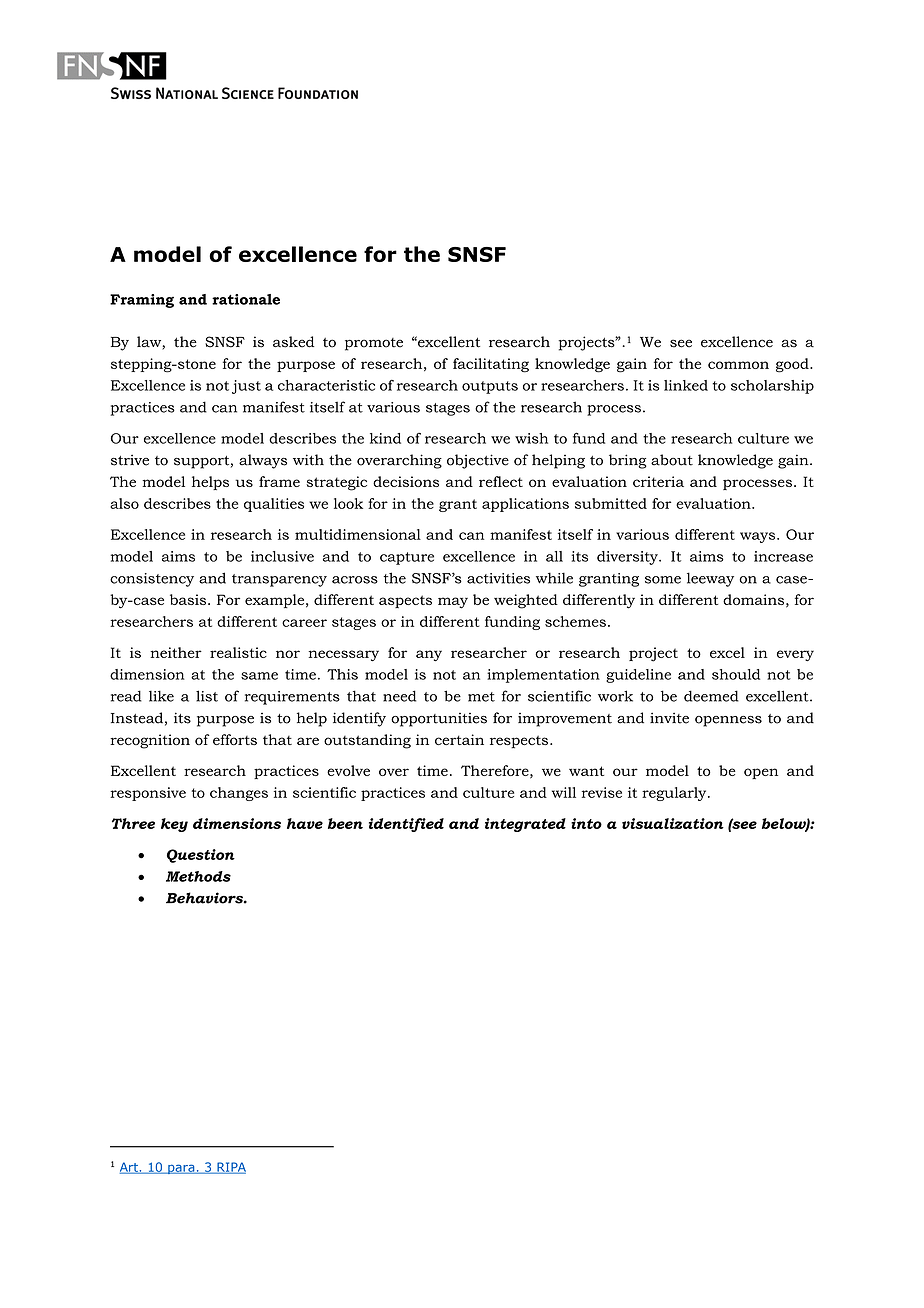  What do you see at coordinates (710, 579) in the screenshot?
I see `leeway` at bounding box center [710, 579].
